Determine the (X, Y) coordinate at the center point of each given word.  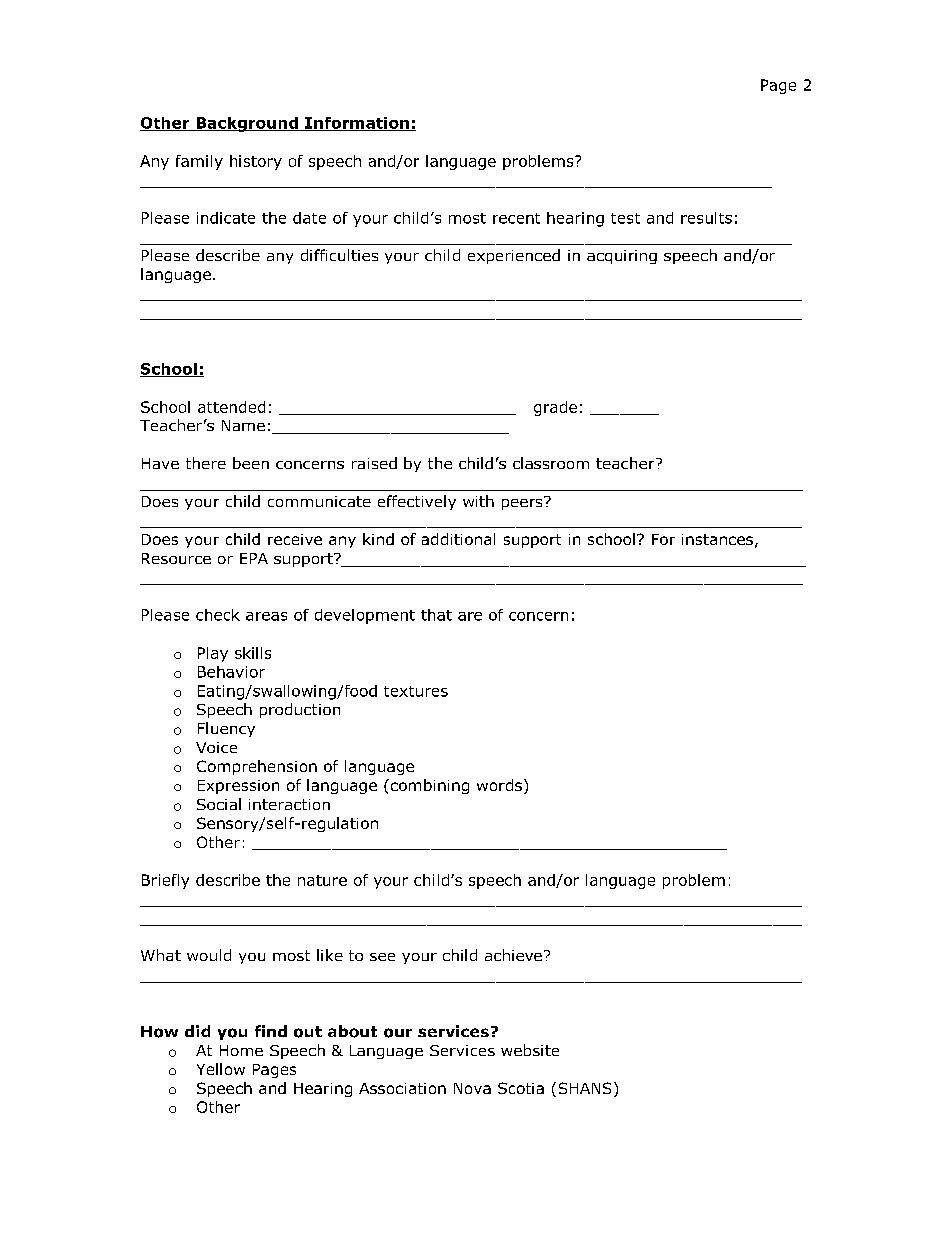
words (499, 785)
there (206, 463)
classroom (551, 463)
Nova (472, 1088)
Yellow (221, 1069)
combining (428, 786)
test (625, 218)
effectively (417, 502)
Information (357, 124)
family (199, 162)
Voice (216, 747)
